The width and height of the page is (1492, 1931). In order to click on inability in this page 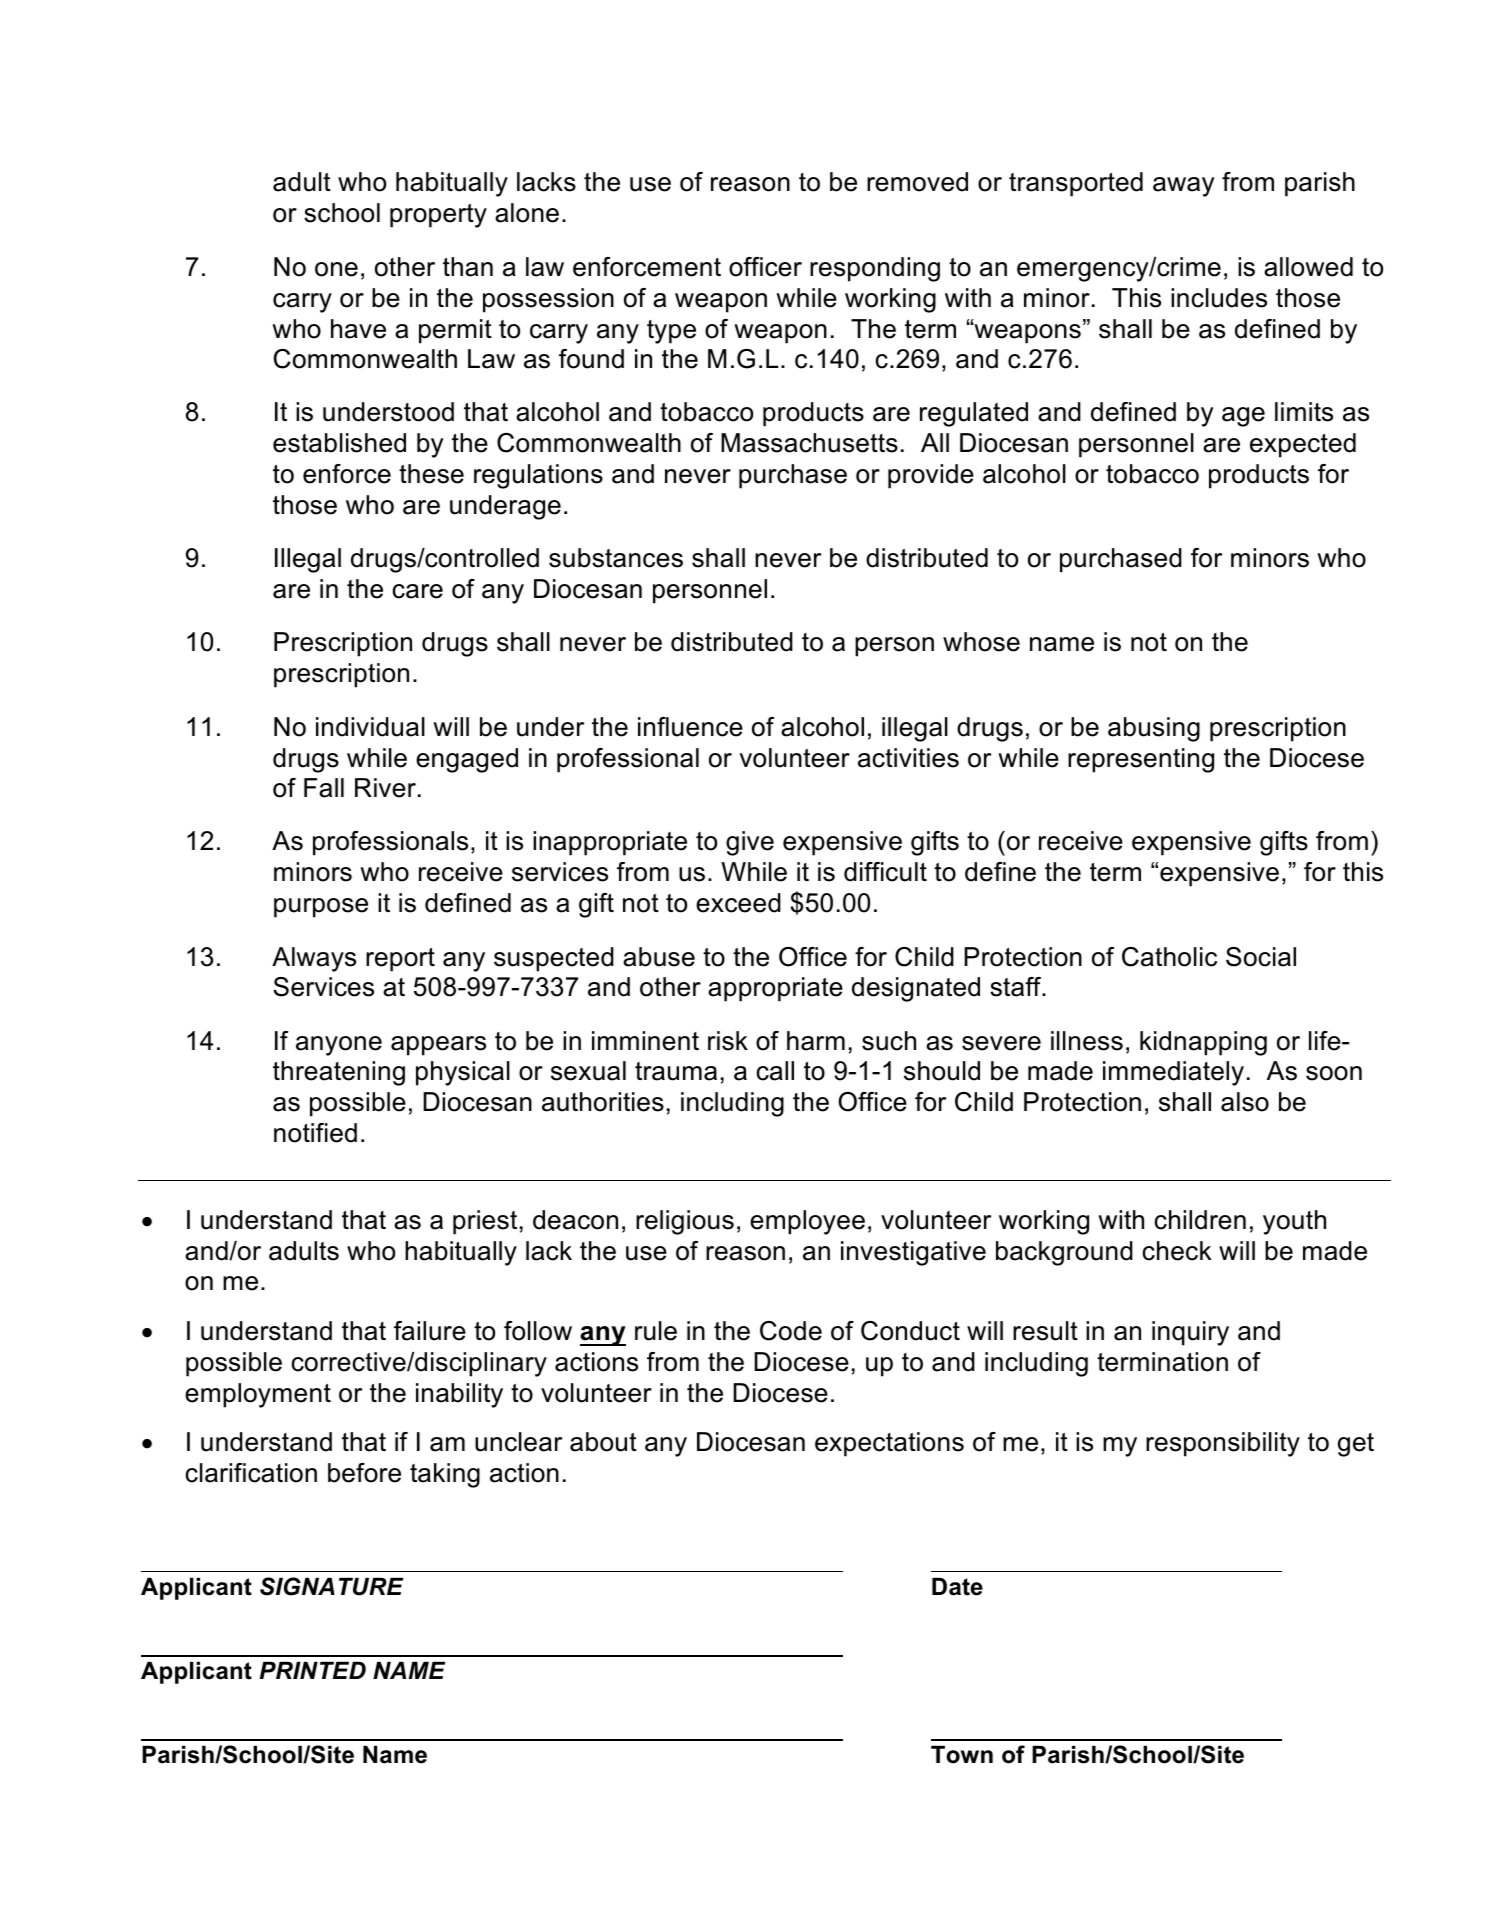, I will do `click(459, 1395)`.
